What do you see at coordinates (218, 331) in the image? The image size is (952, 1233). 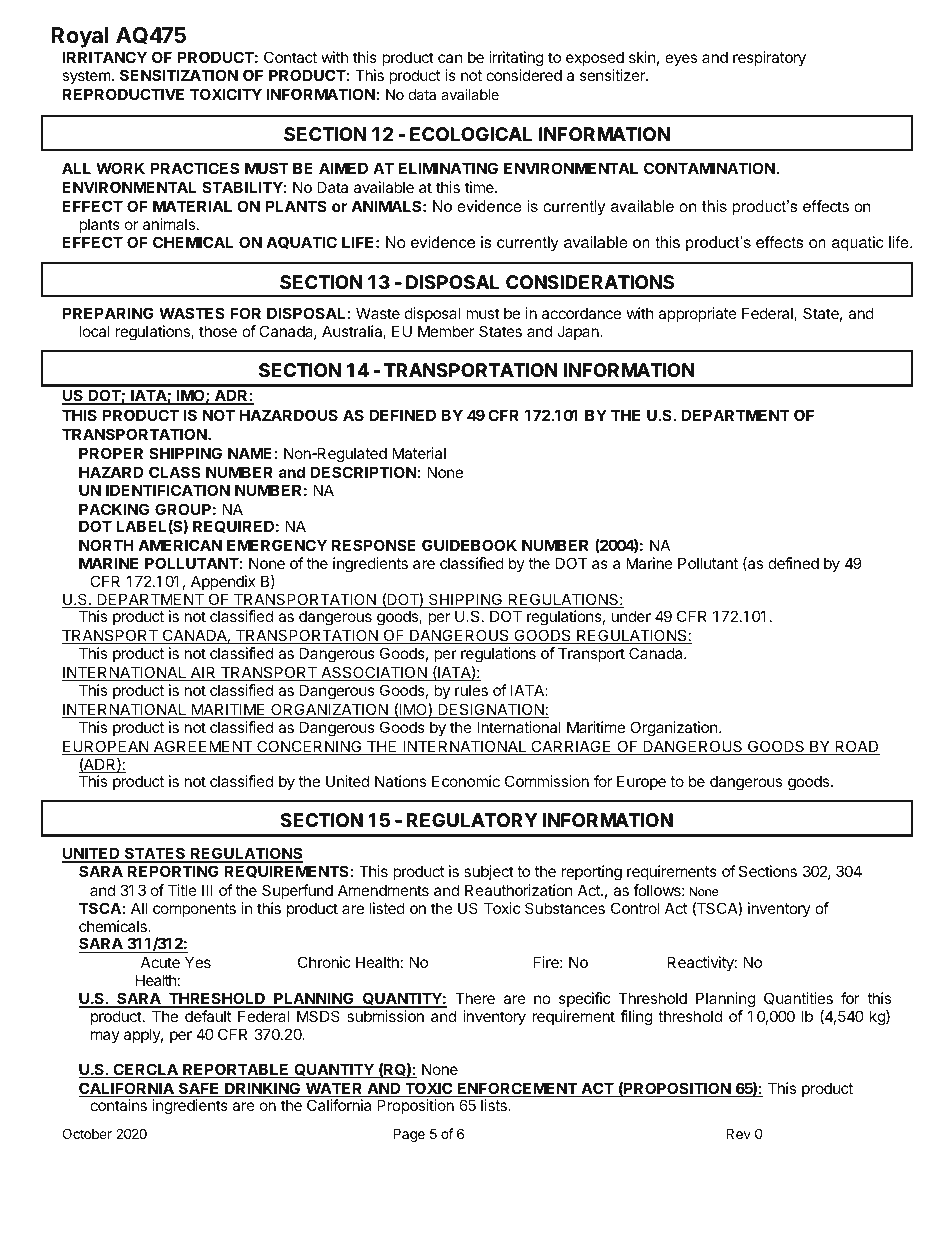 I see `those` at bounding box center [218, 331].
